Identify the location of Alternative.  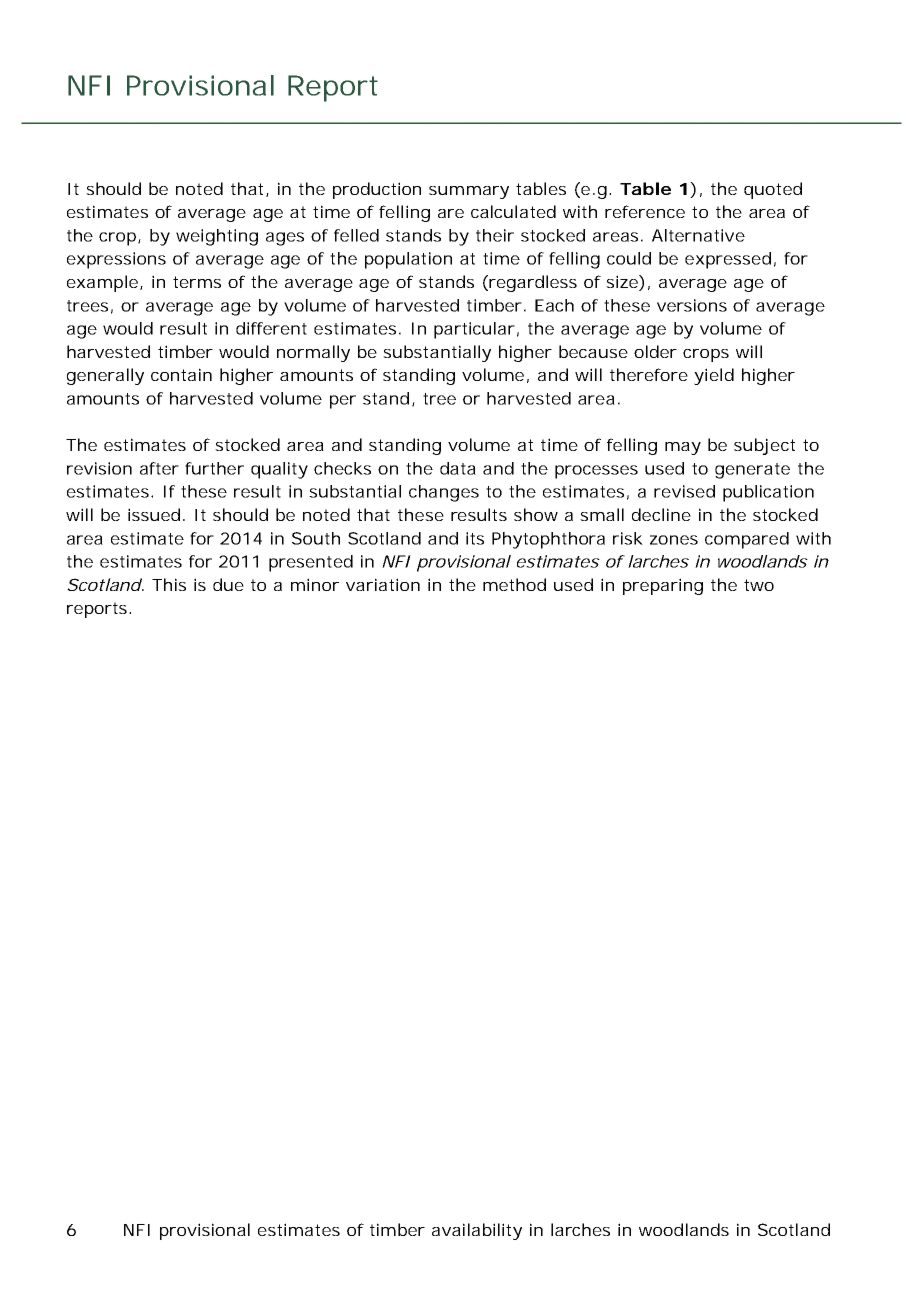
(698, 235).
